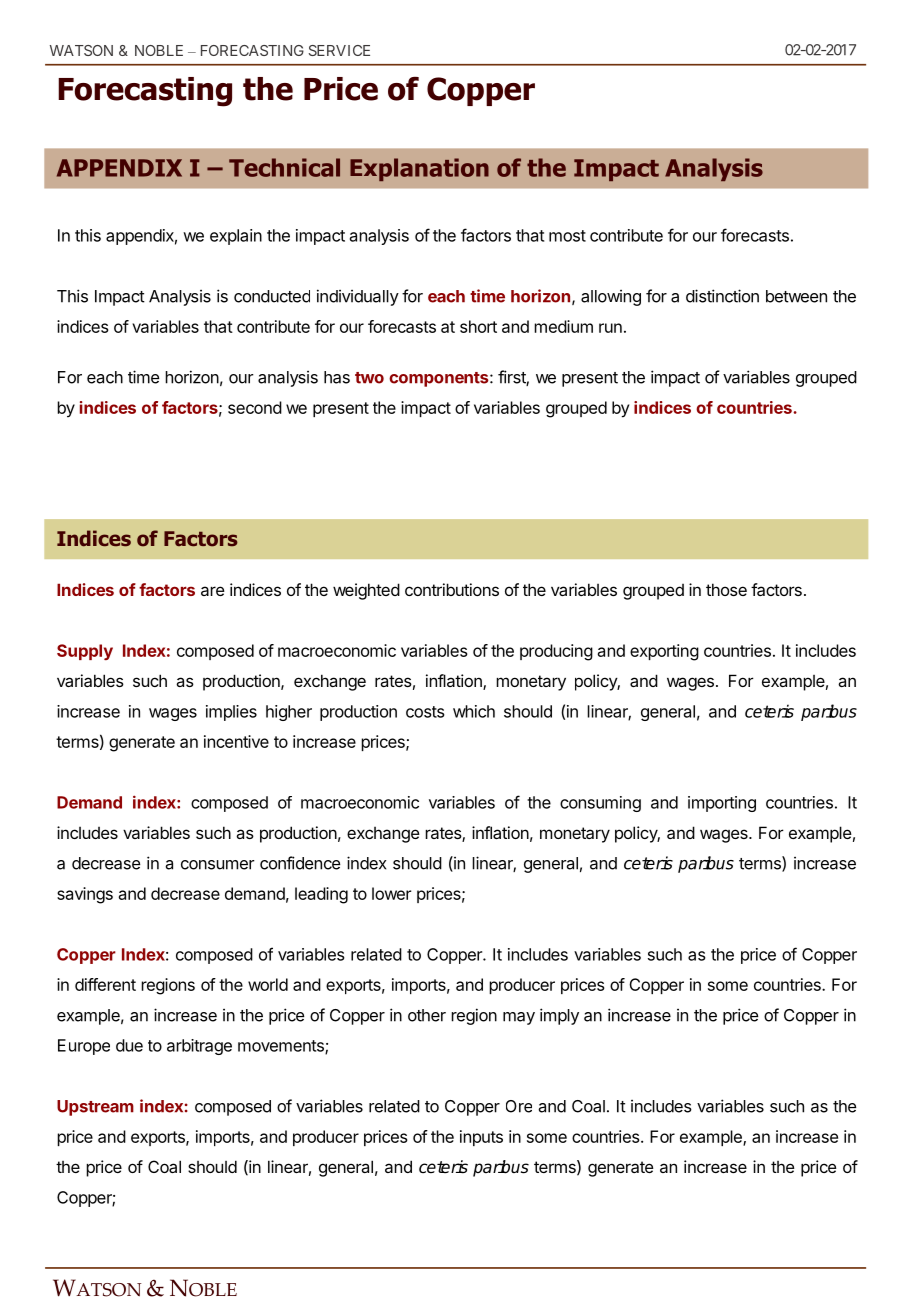 This image has height=1316, width=911. What do you see at coordinates (726, 589) in the image?
I see `those` at bounding box center [726, 589].
